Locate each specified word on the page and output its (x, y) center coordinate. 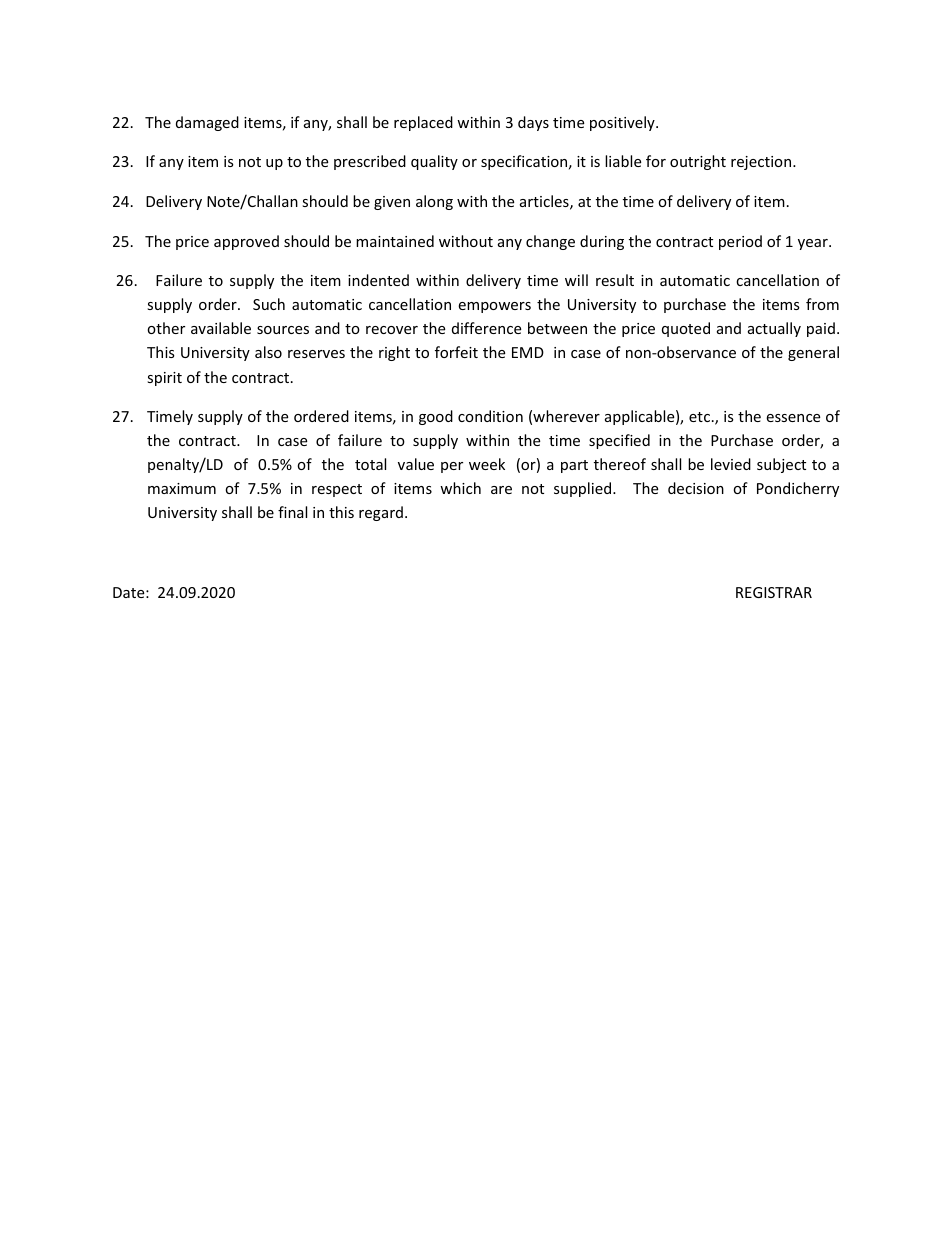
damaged (207, 123)
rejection (762, 163)
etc (699, 417)
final (292, 512)
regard (381, 513)
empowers (494, 307)
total (370, 464)
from (822, 304)
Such (269, 304)
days (533, 123)
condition (490, 416)
